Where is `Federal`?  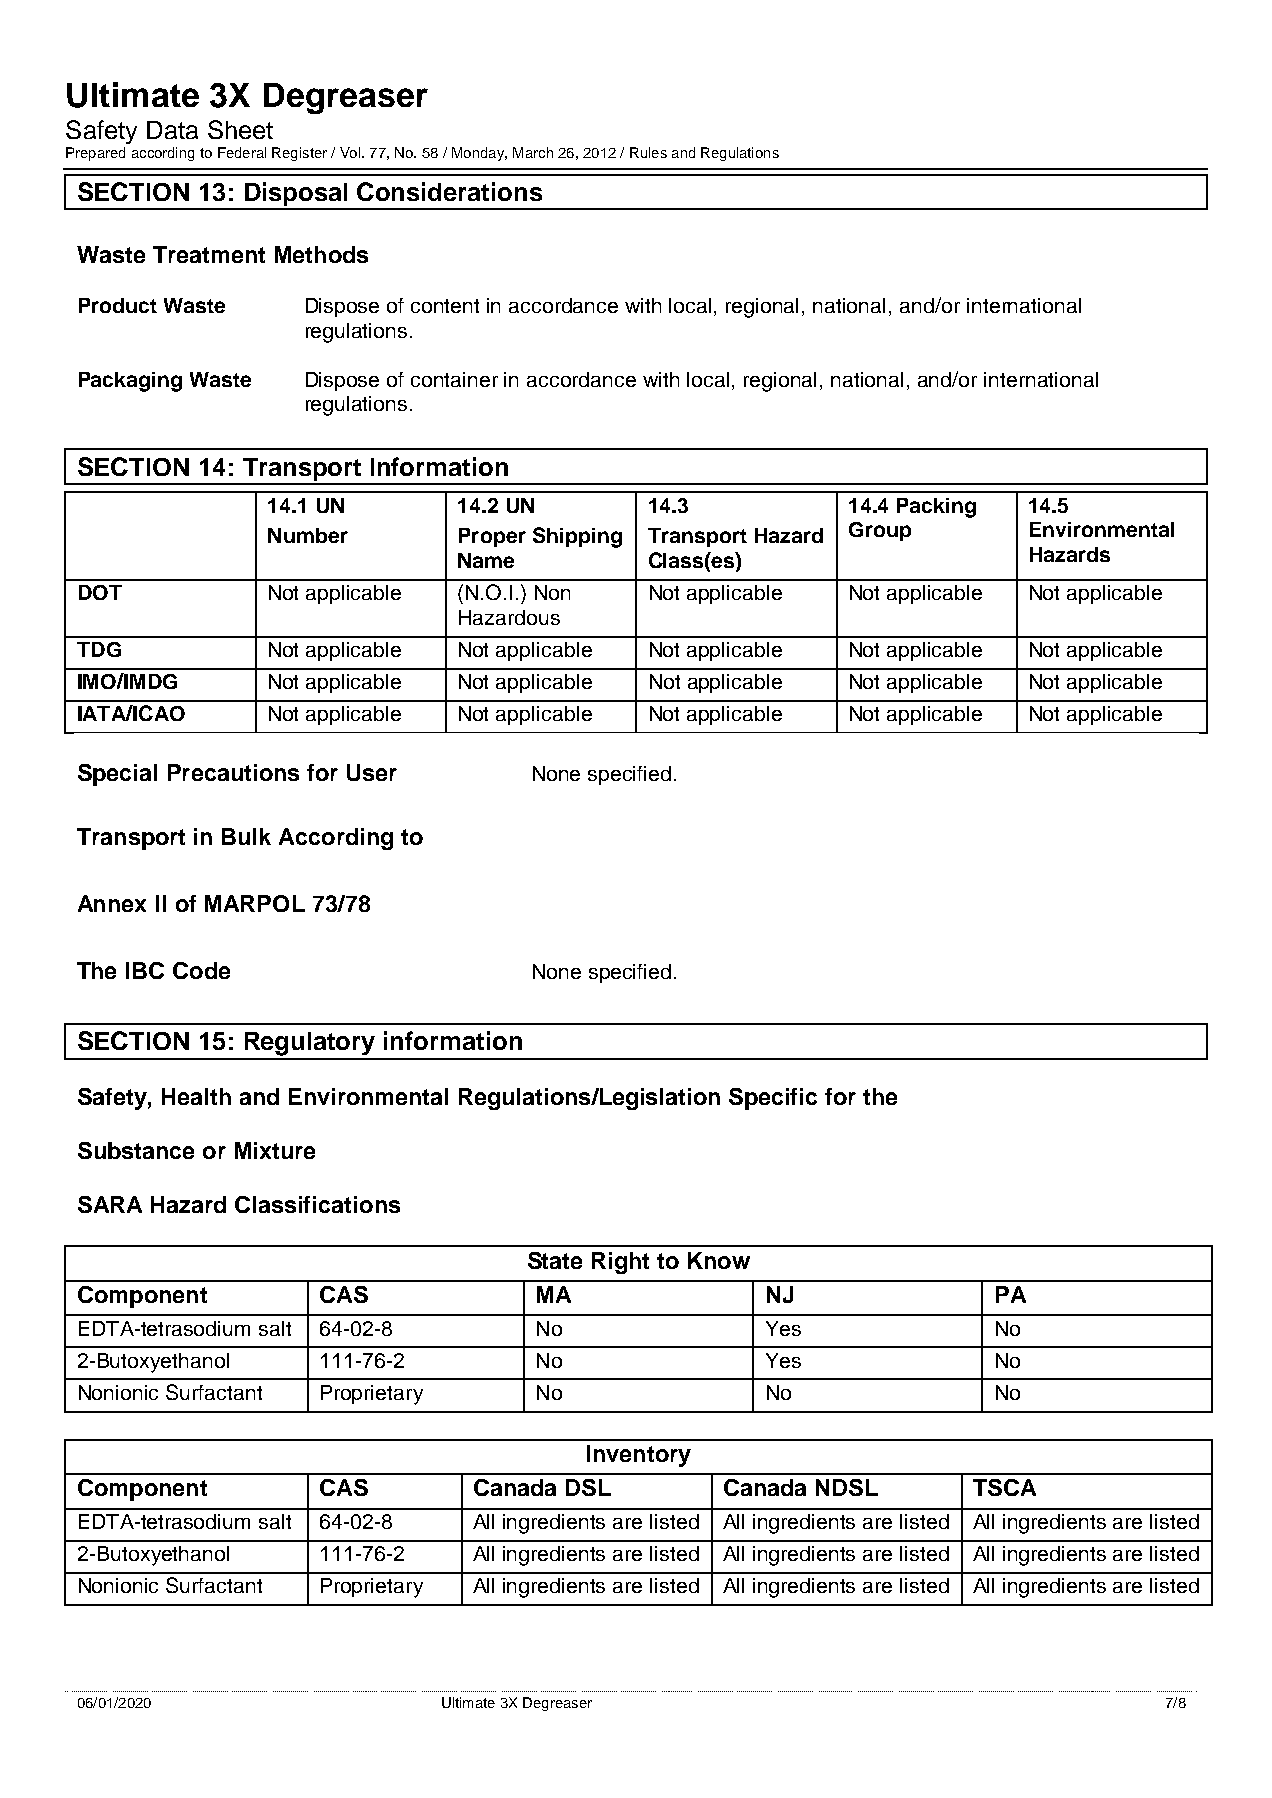
Federal is located at coordinates (242, 152).
